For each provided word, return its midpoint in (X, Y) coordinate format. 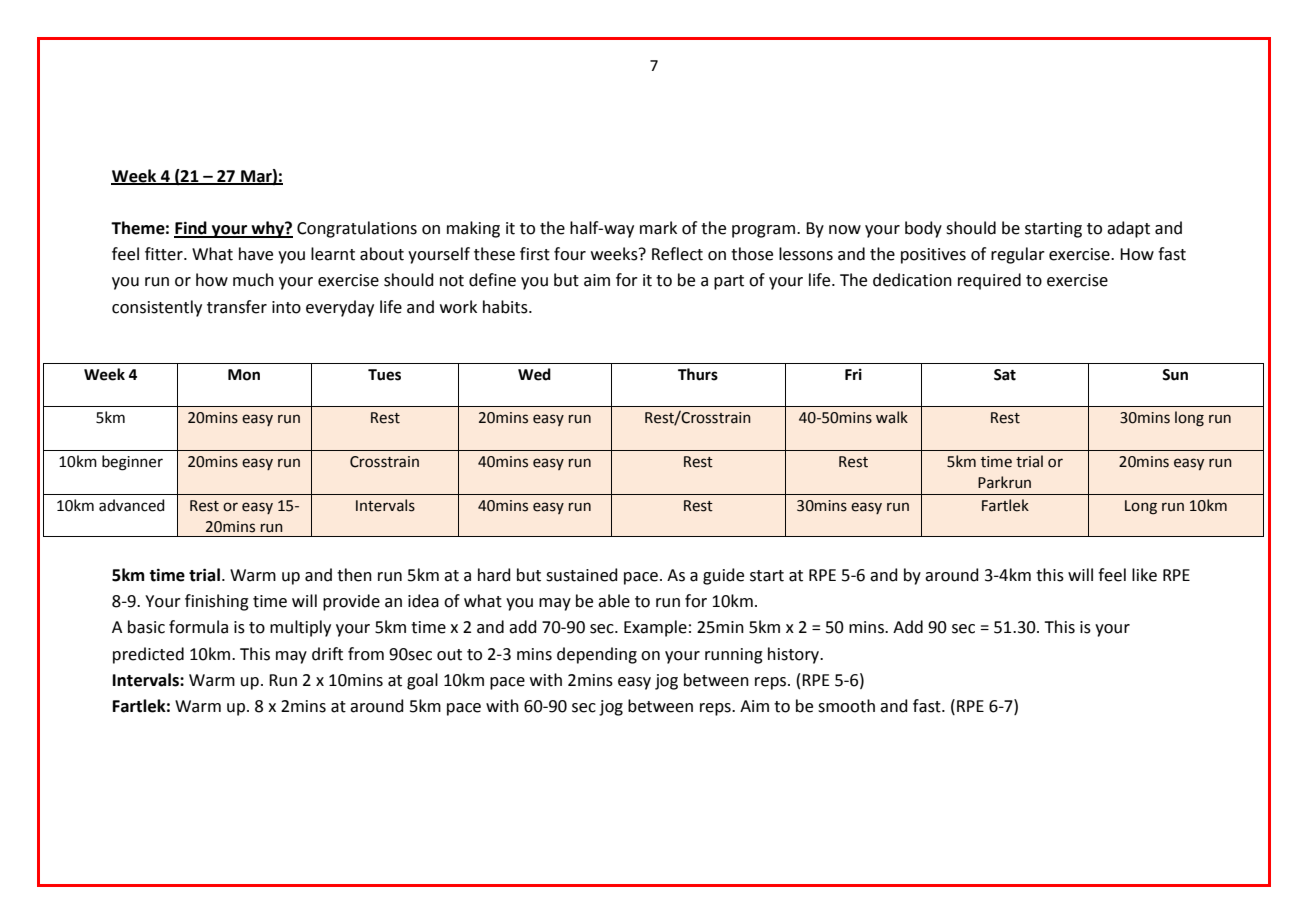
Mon (244, 375)
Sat (1005, 375)
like (1144, 575)
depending (597, 655)
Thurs (698, 374)
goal (422, 681)
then (354, 575)
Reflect (677, 254)
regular (1018, 255)
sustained (582, 575)
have (256, 254)
